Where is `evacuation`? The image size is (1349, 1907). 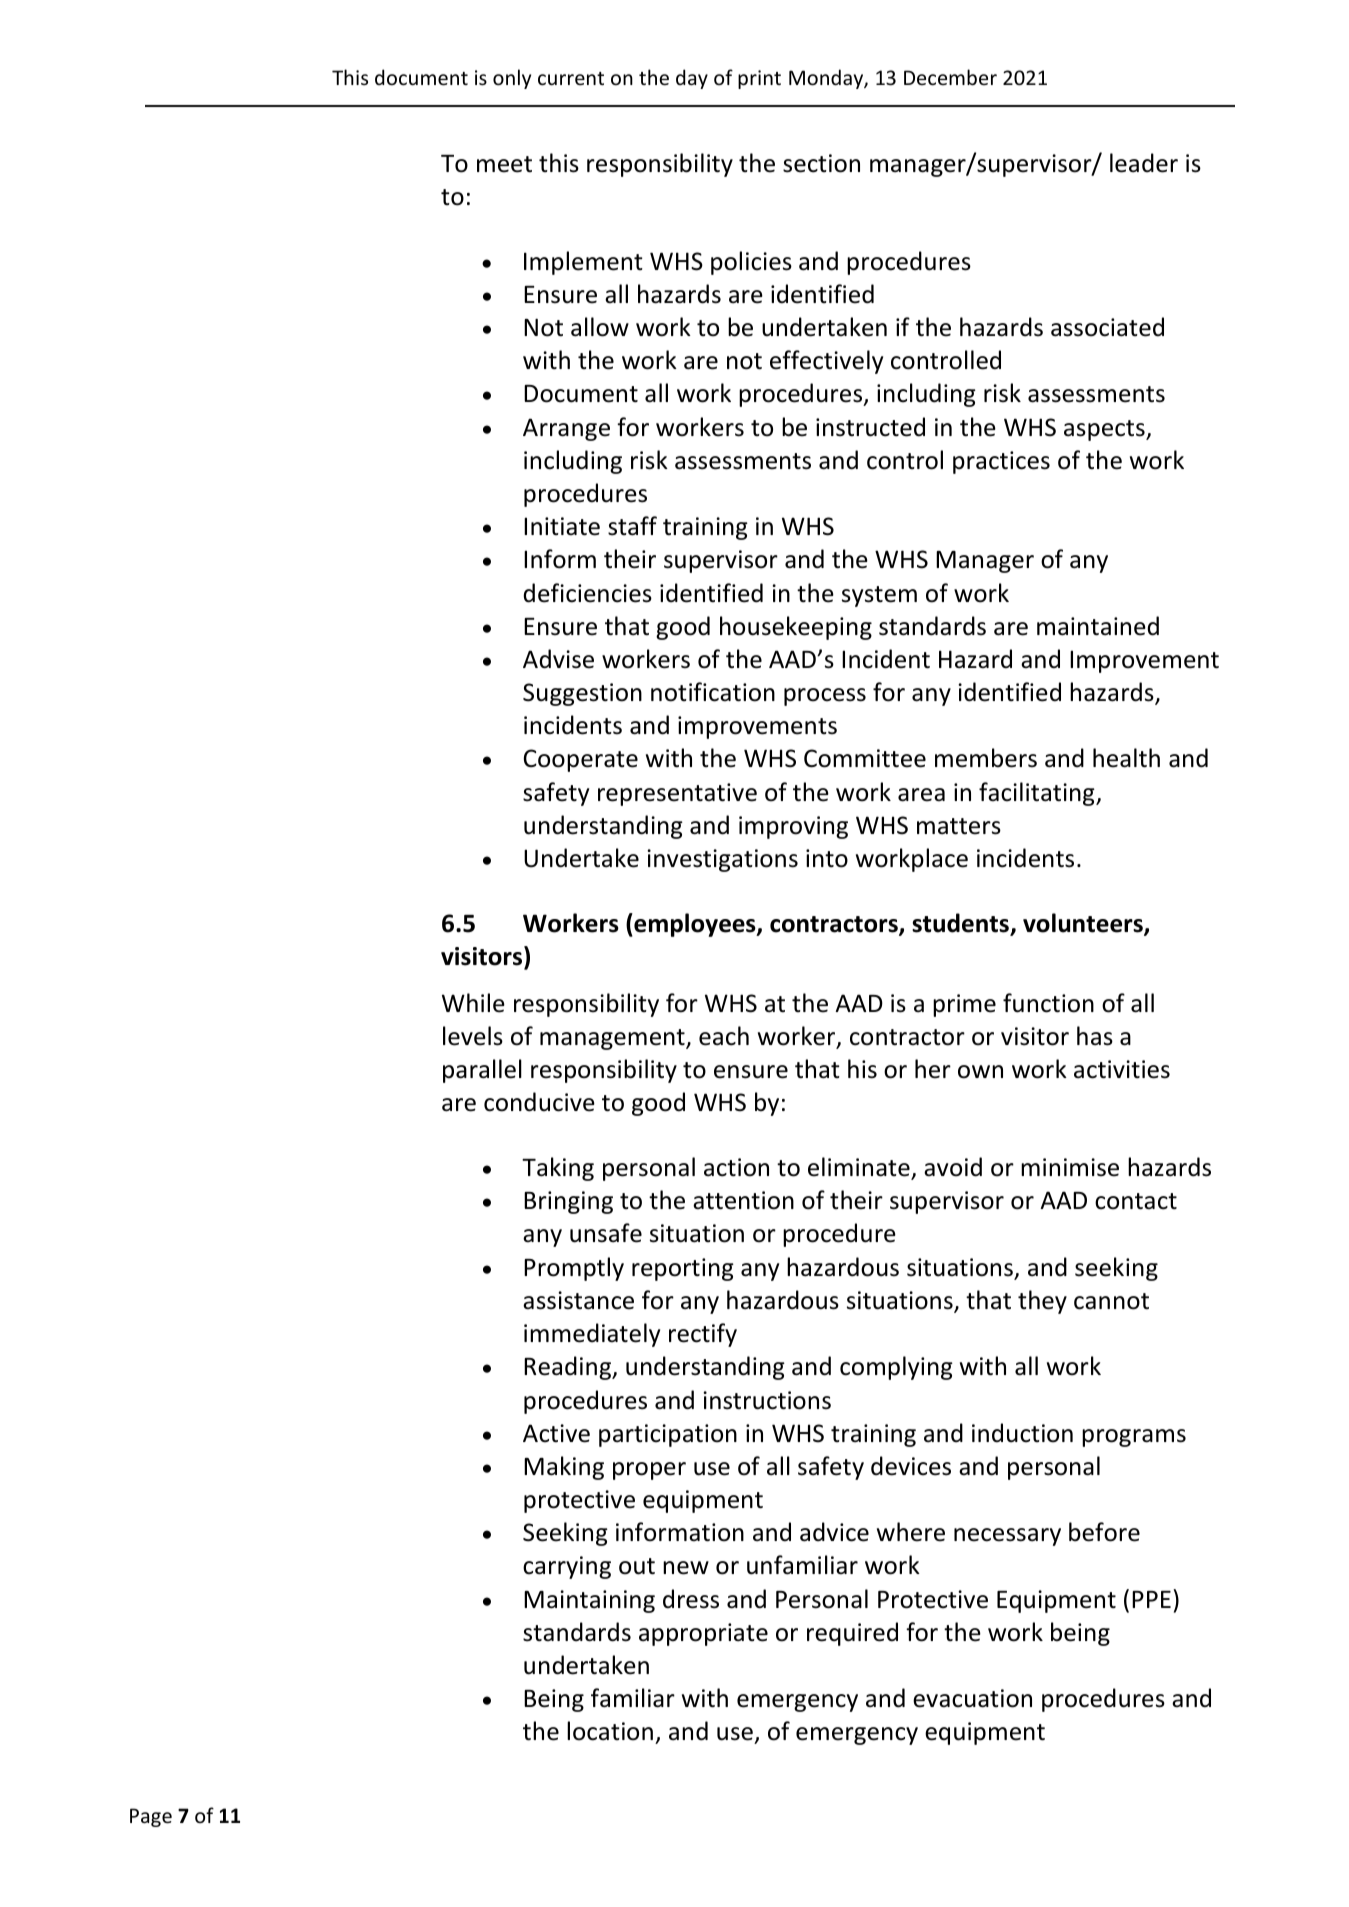 evacuation is located at coordinates (972, 1698).
